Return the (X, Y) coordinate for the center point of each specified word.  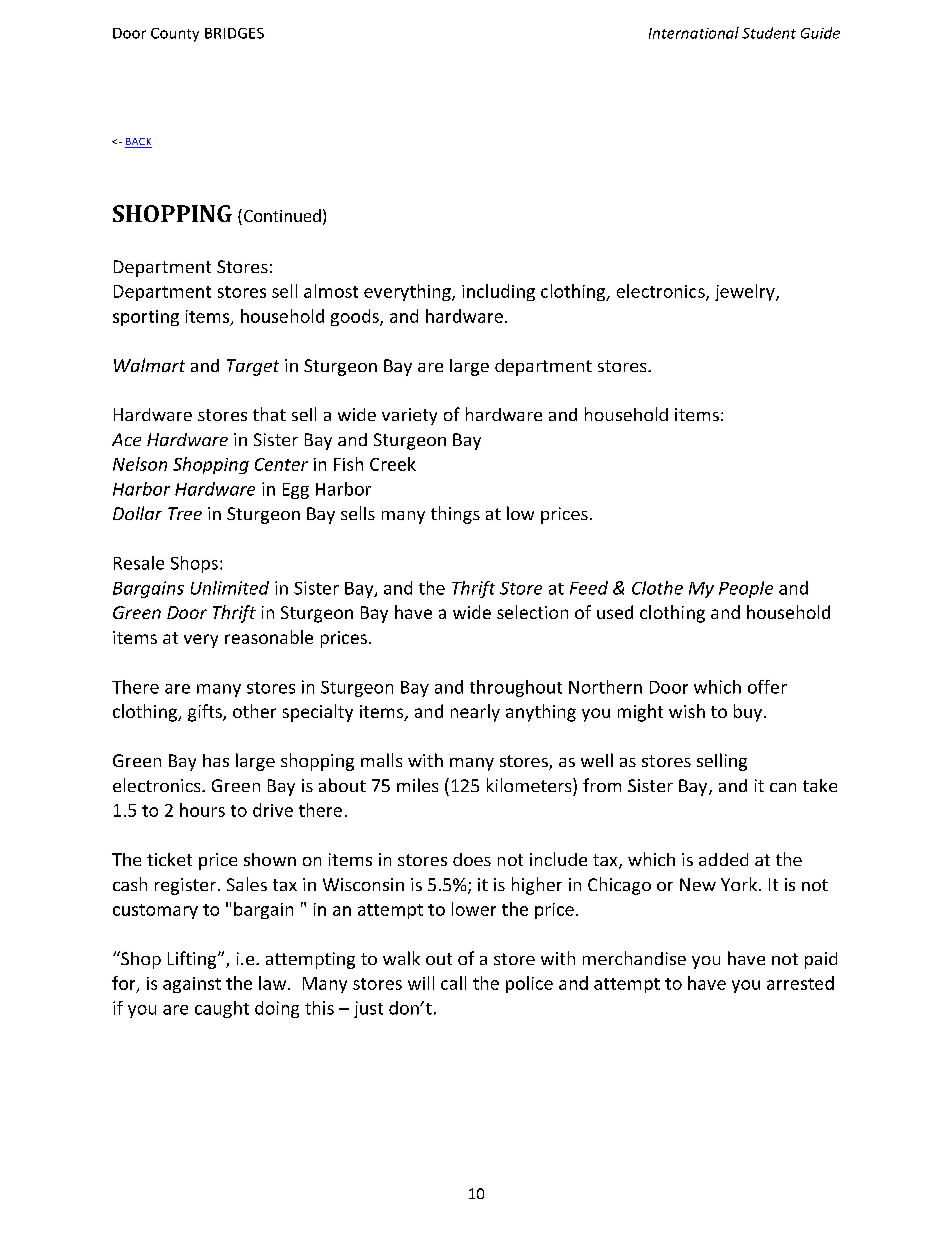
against (192, 985)
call (453, 983)
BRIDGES (234, 33)
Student (769, 33)
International (694, 33)
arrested (800, 983)
